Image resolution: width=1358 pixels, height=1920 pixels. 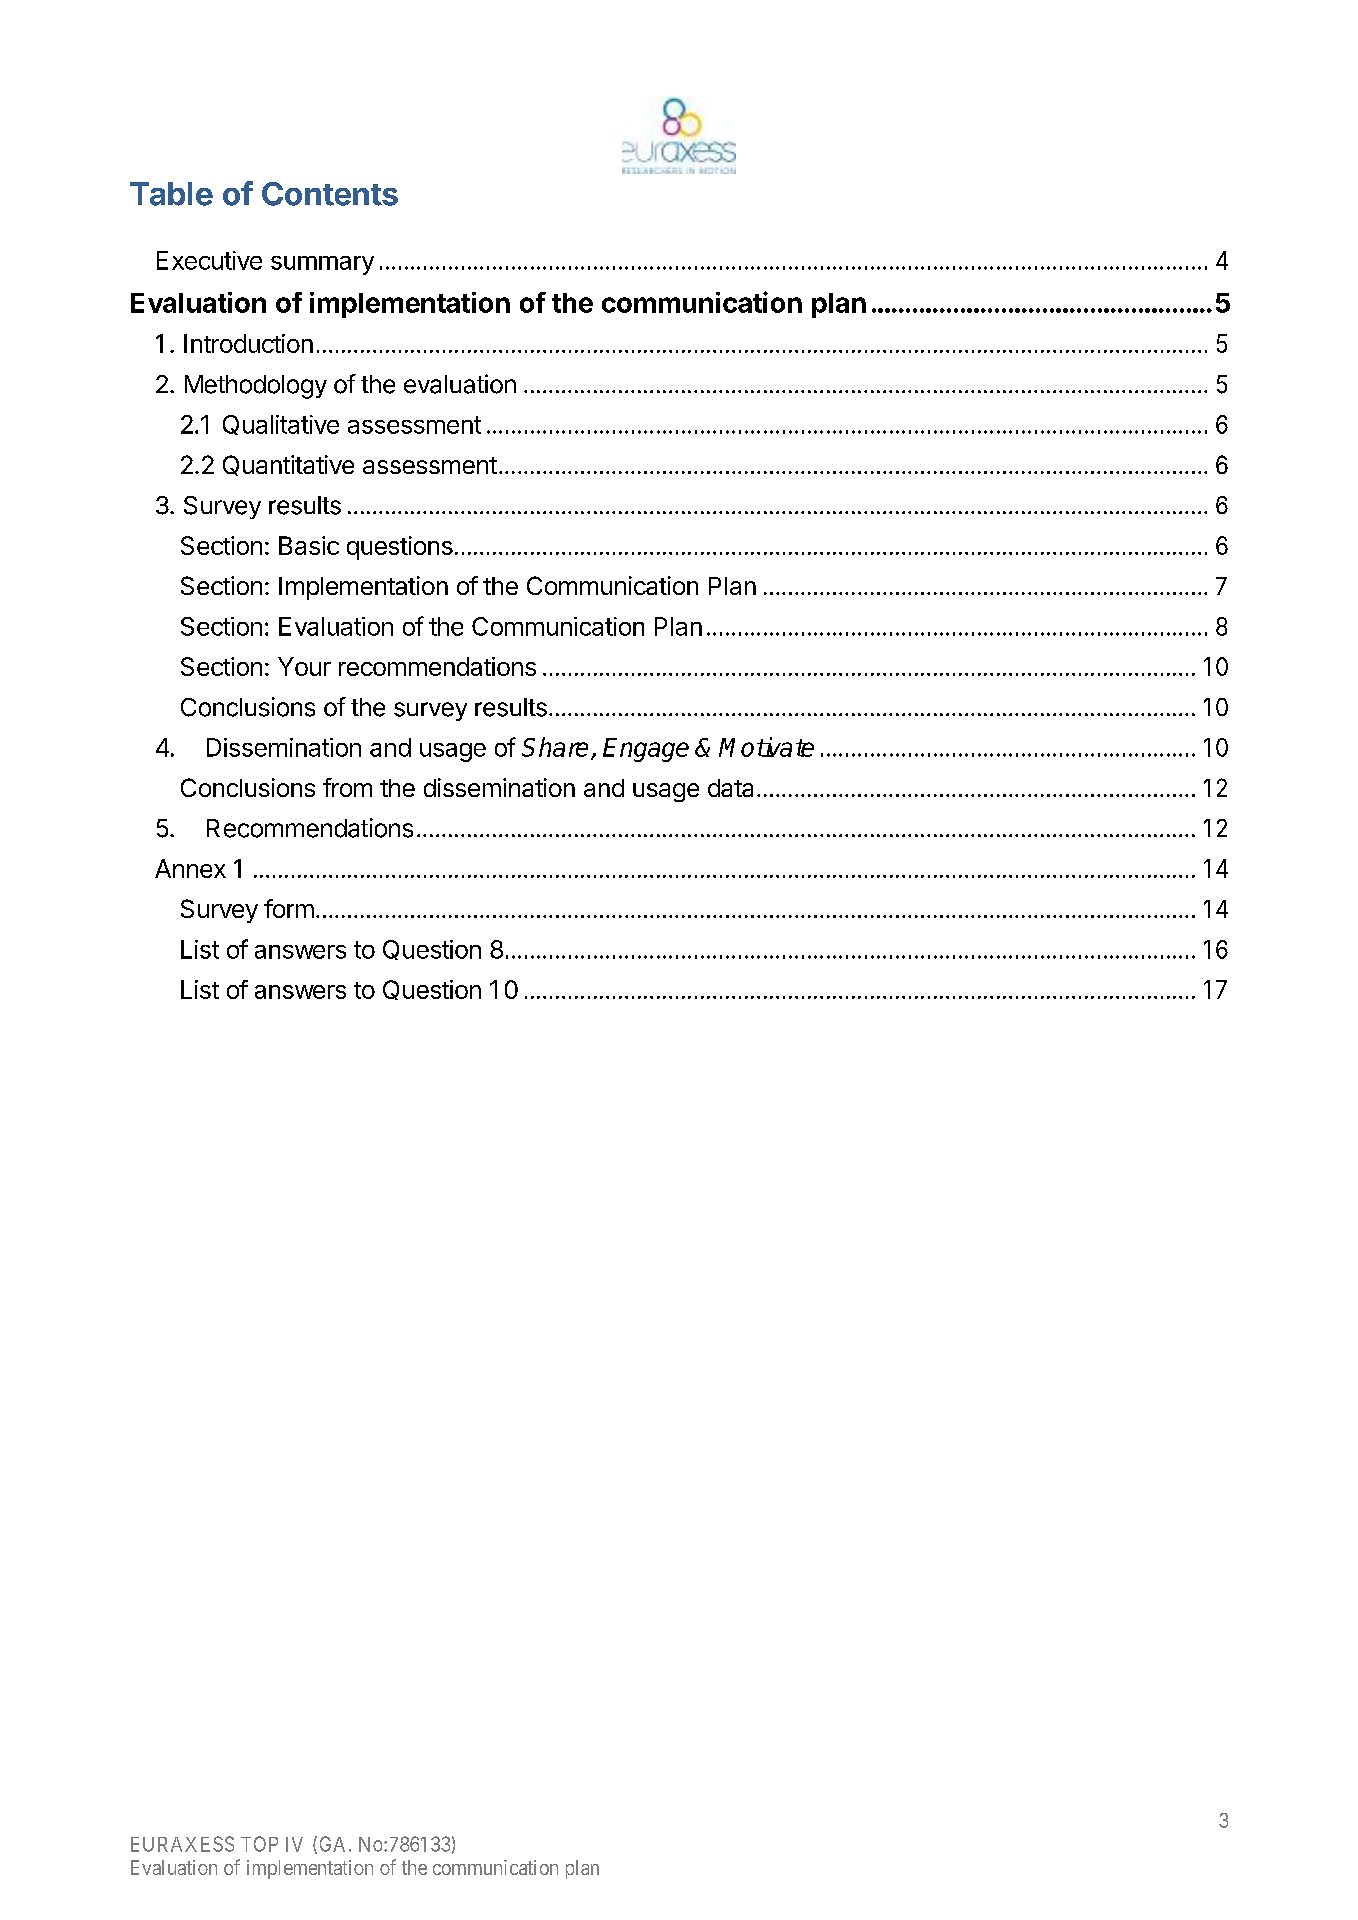 What do you see at coordinates (330, 194) in the document?
I see `Contents` at bounding box center [330, 194].
